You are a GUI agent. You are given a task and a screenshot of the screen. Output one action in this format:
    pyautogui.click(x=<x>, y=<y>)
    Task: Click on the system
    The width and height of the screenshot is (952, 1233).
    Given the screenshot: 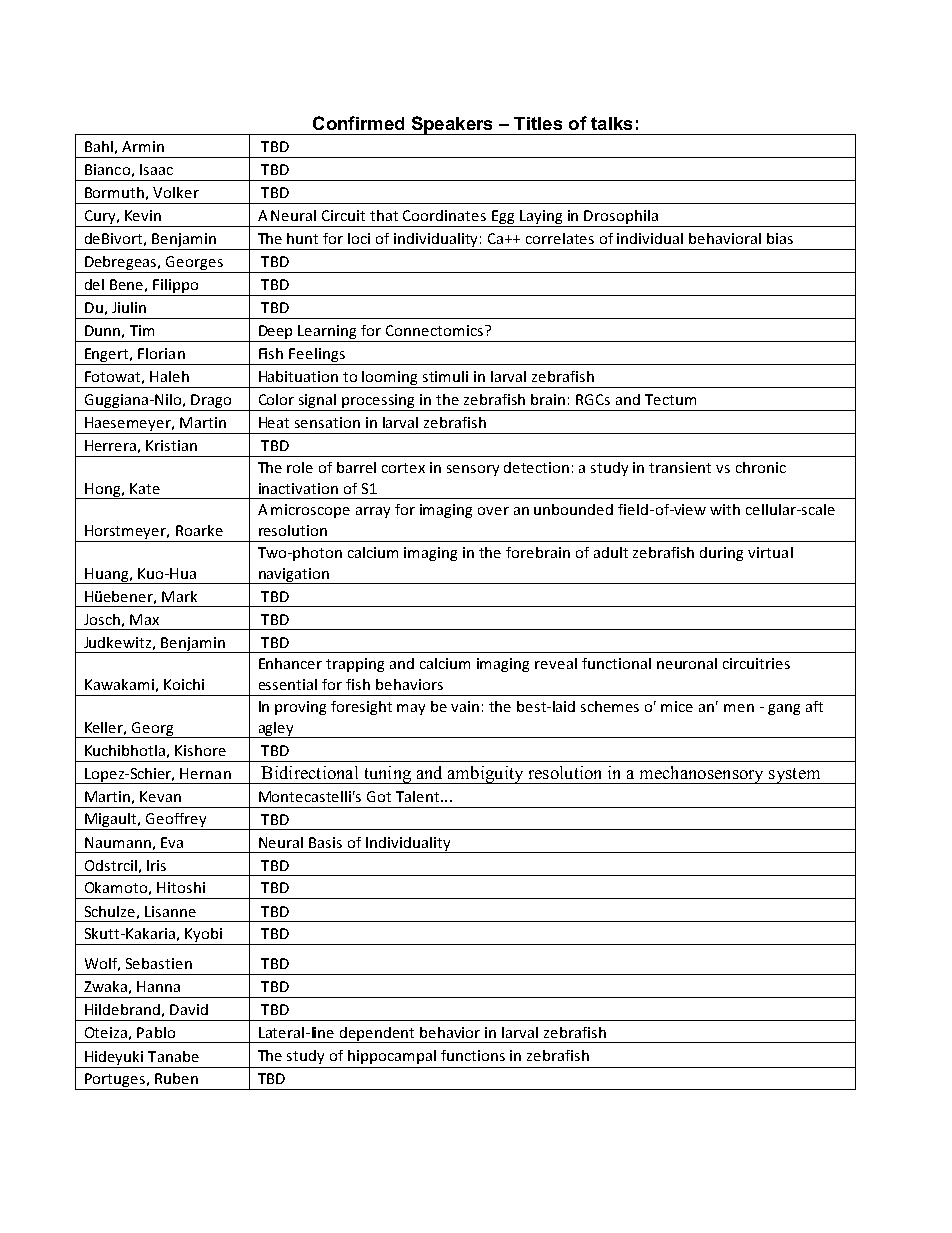 What is the action you would take?
    pyautogui.click(x=795, y=776)
